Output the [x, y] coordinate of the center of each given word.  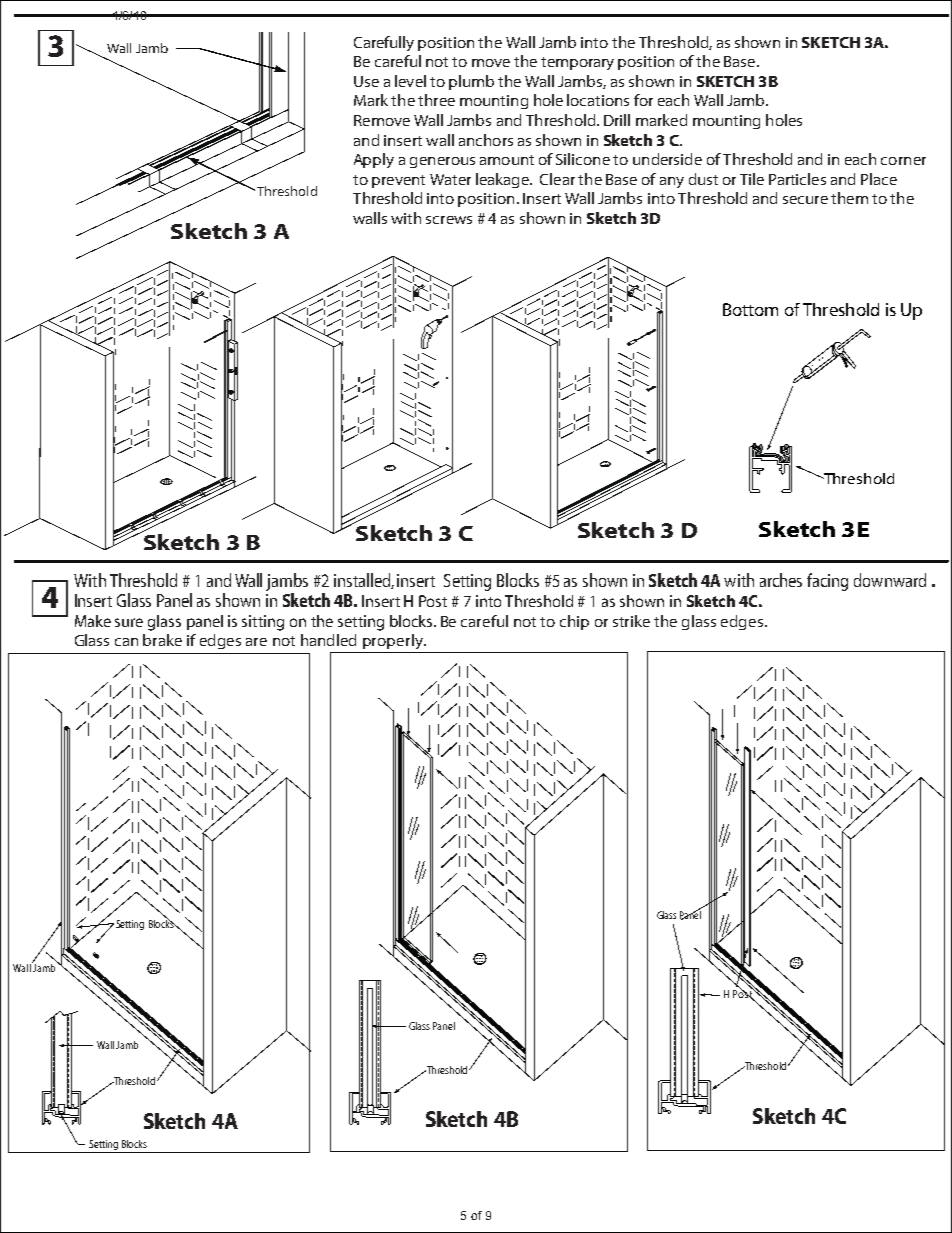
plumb [471, 82]
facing [827, 582]
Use [366, 81]
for [643, 100]
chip [574, 622]
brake [162, 640]
